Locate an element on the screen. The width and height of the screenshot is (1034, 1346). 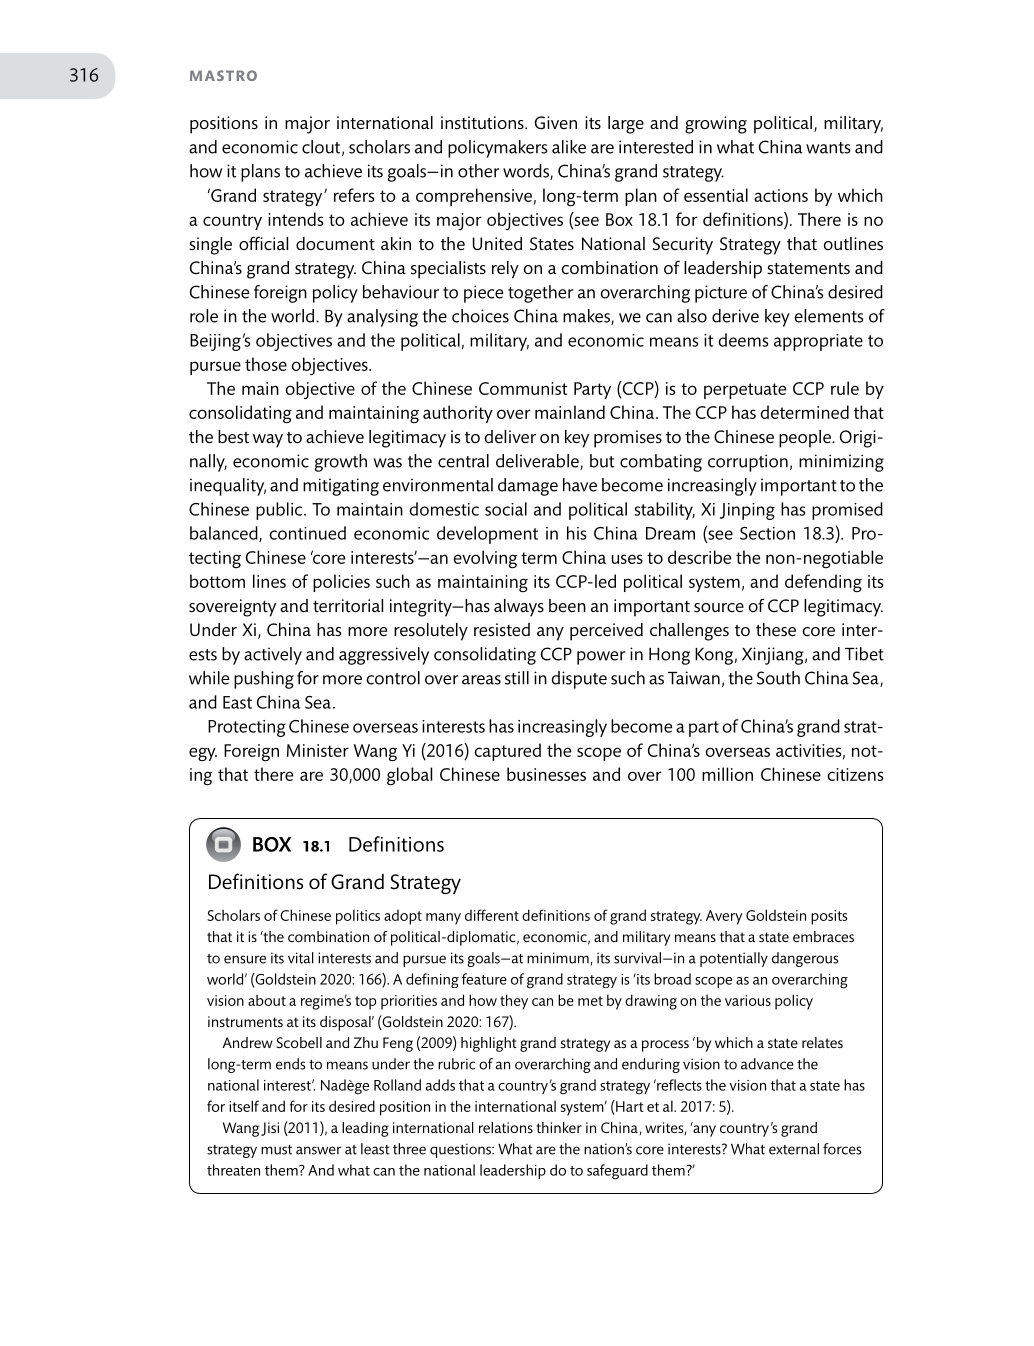
wants is located at coordinates (828, 148).
